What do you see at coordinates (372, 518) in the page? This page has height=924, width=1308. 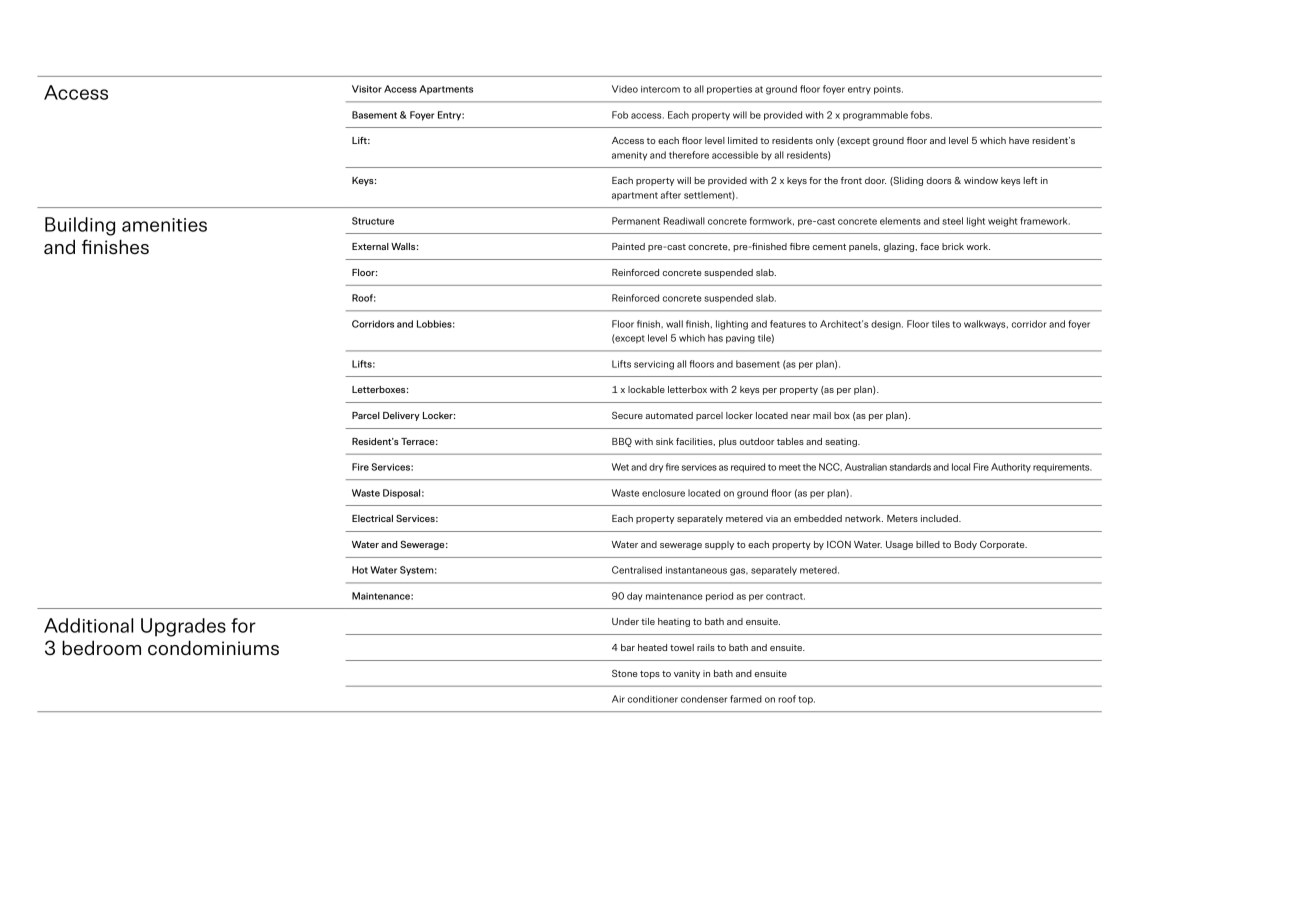 I see `Electrical` at bounding box center [372, 518].
